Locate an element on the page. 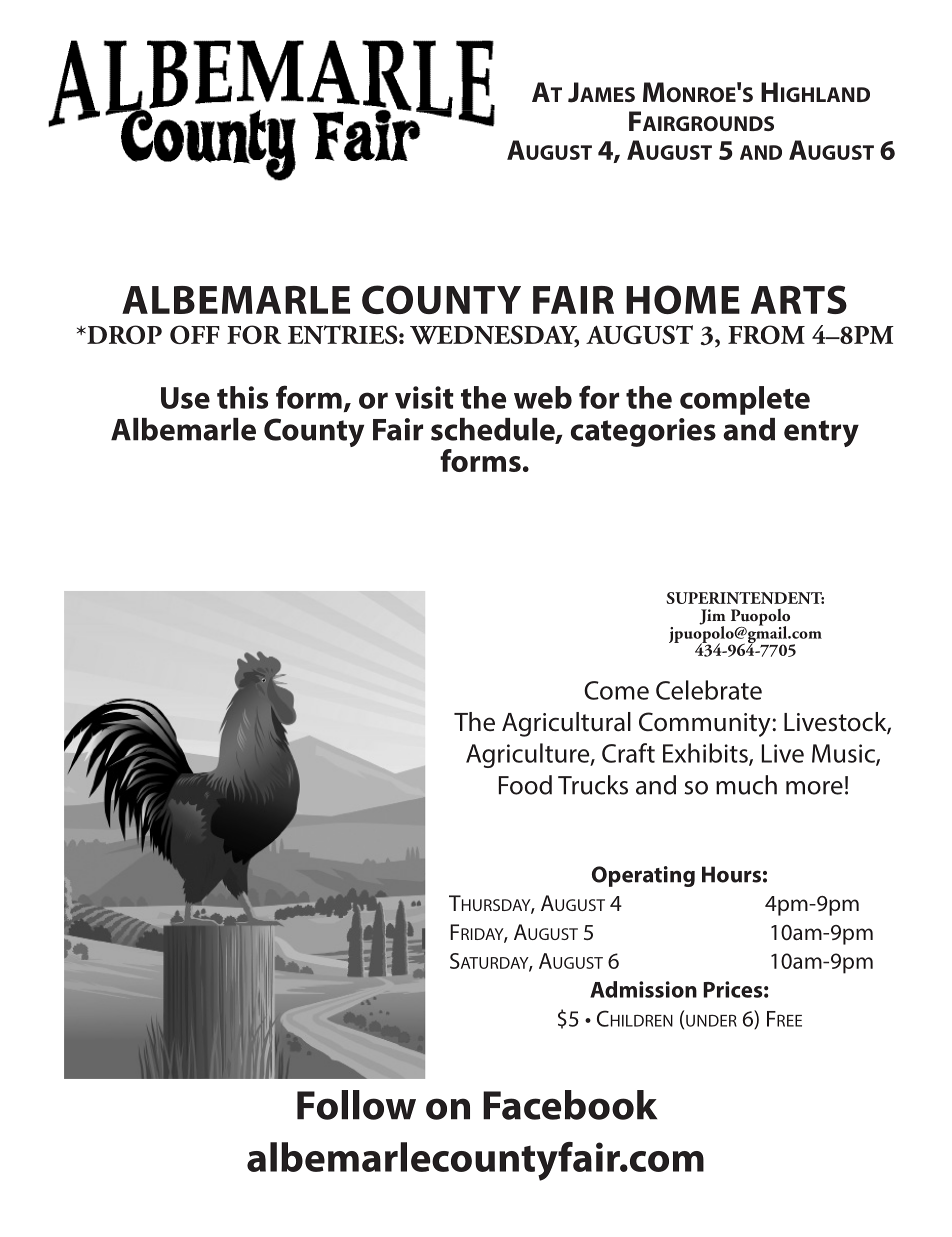 This document has height=1237, width=952. entry is located at coordinates (821, 433).
